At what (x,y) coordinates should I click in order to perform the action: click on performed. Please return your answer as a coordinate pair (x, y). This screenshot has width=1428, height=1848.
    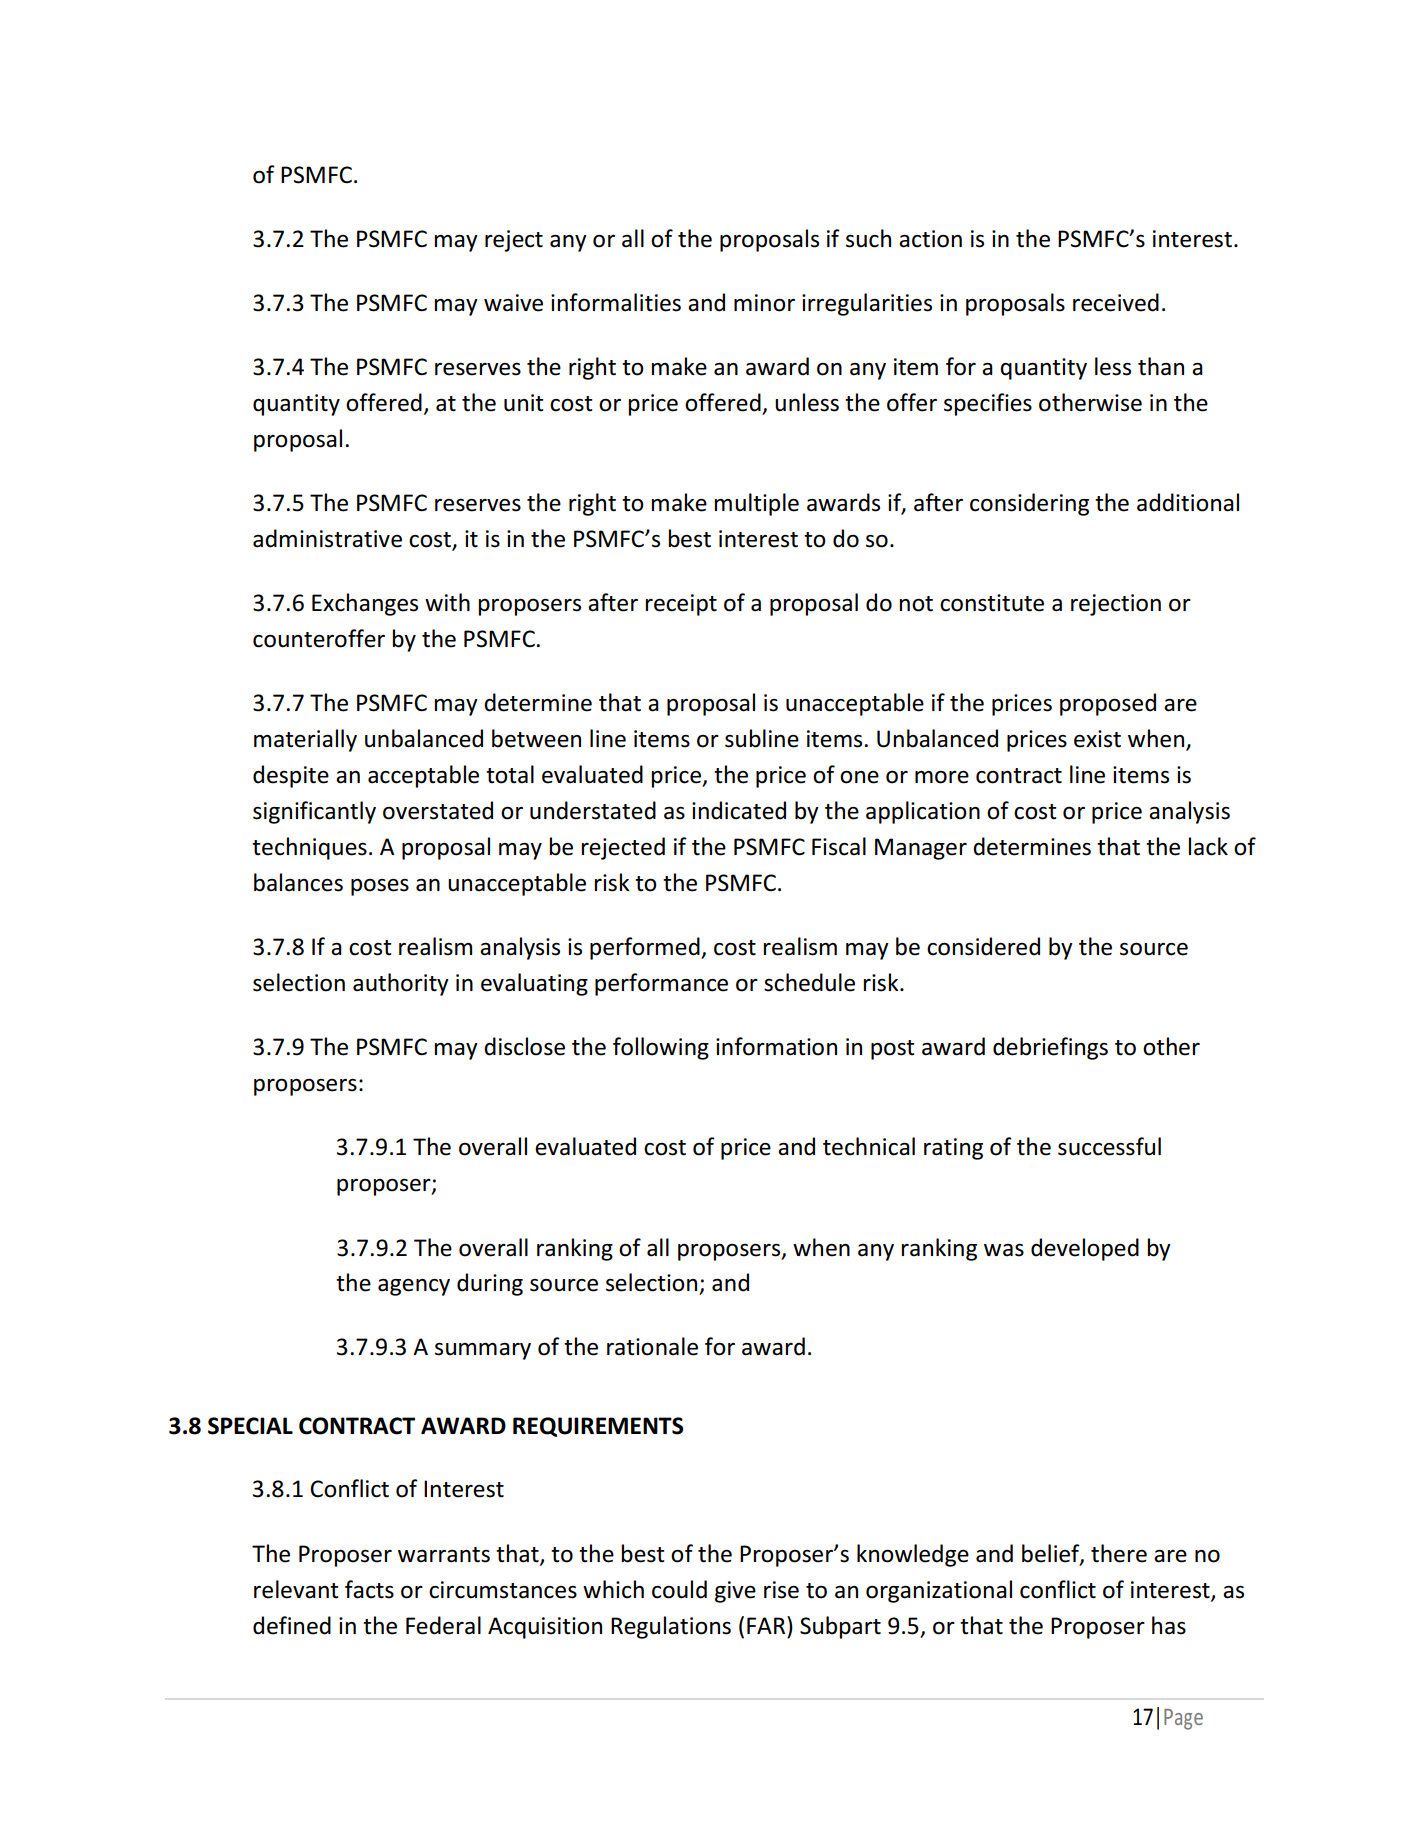
    Looking at the image, I should click on (646, 948).
